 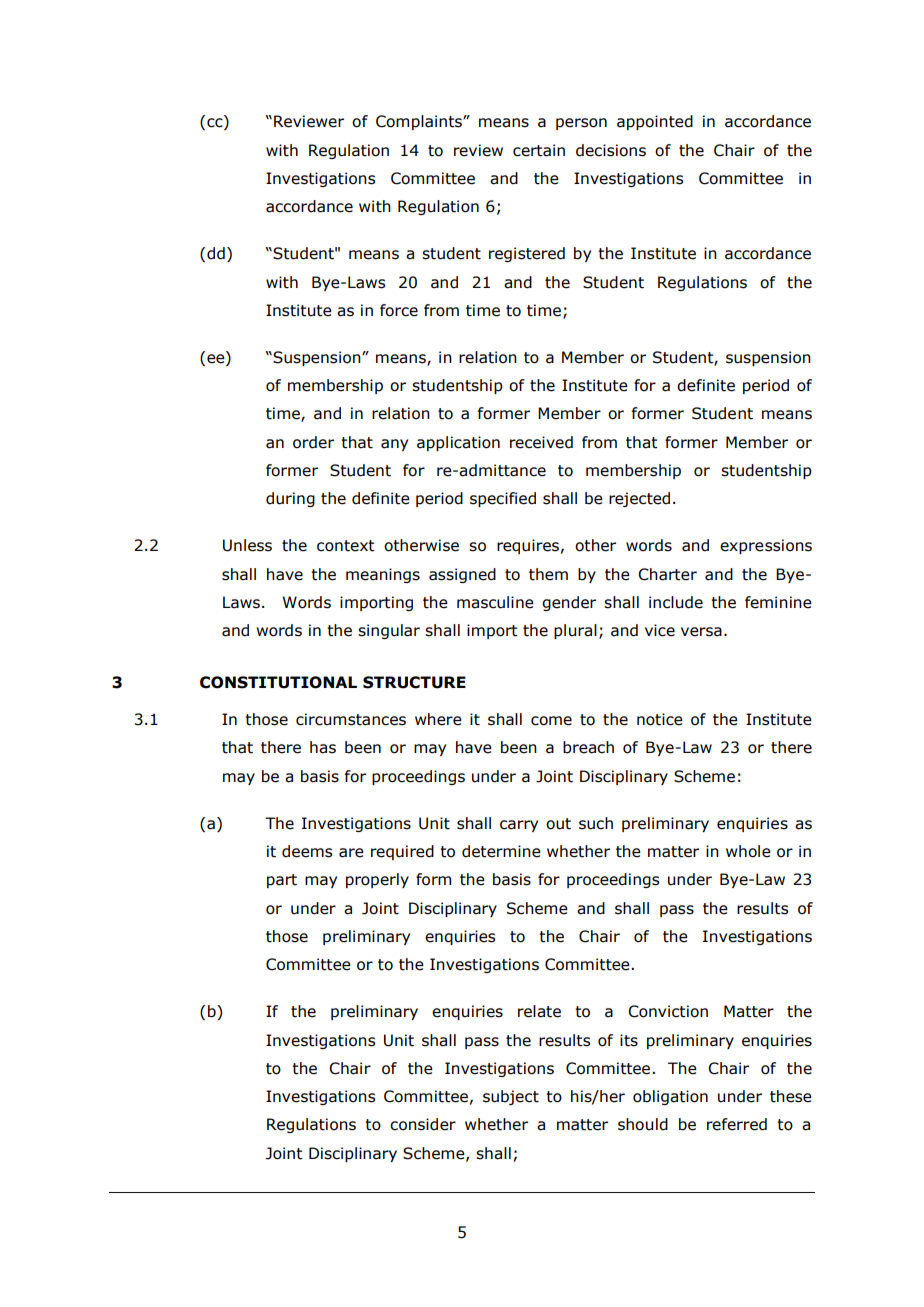 I want to click on certain, so click(x=539, y=150).
